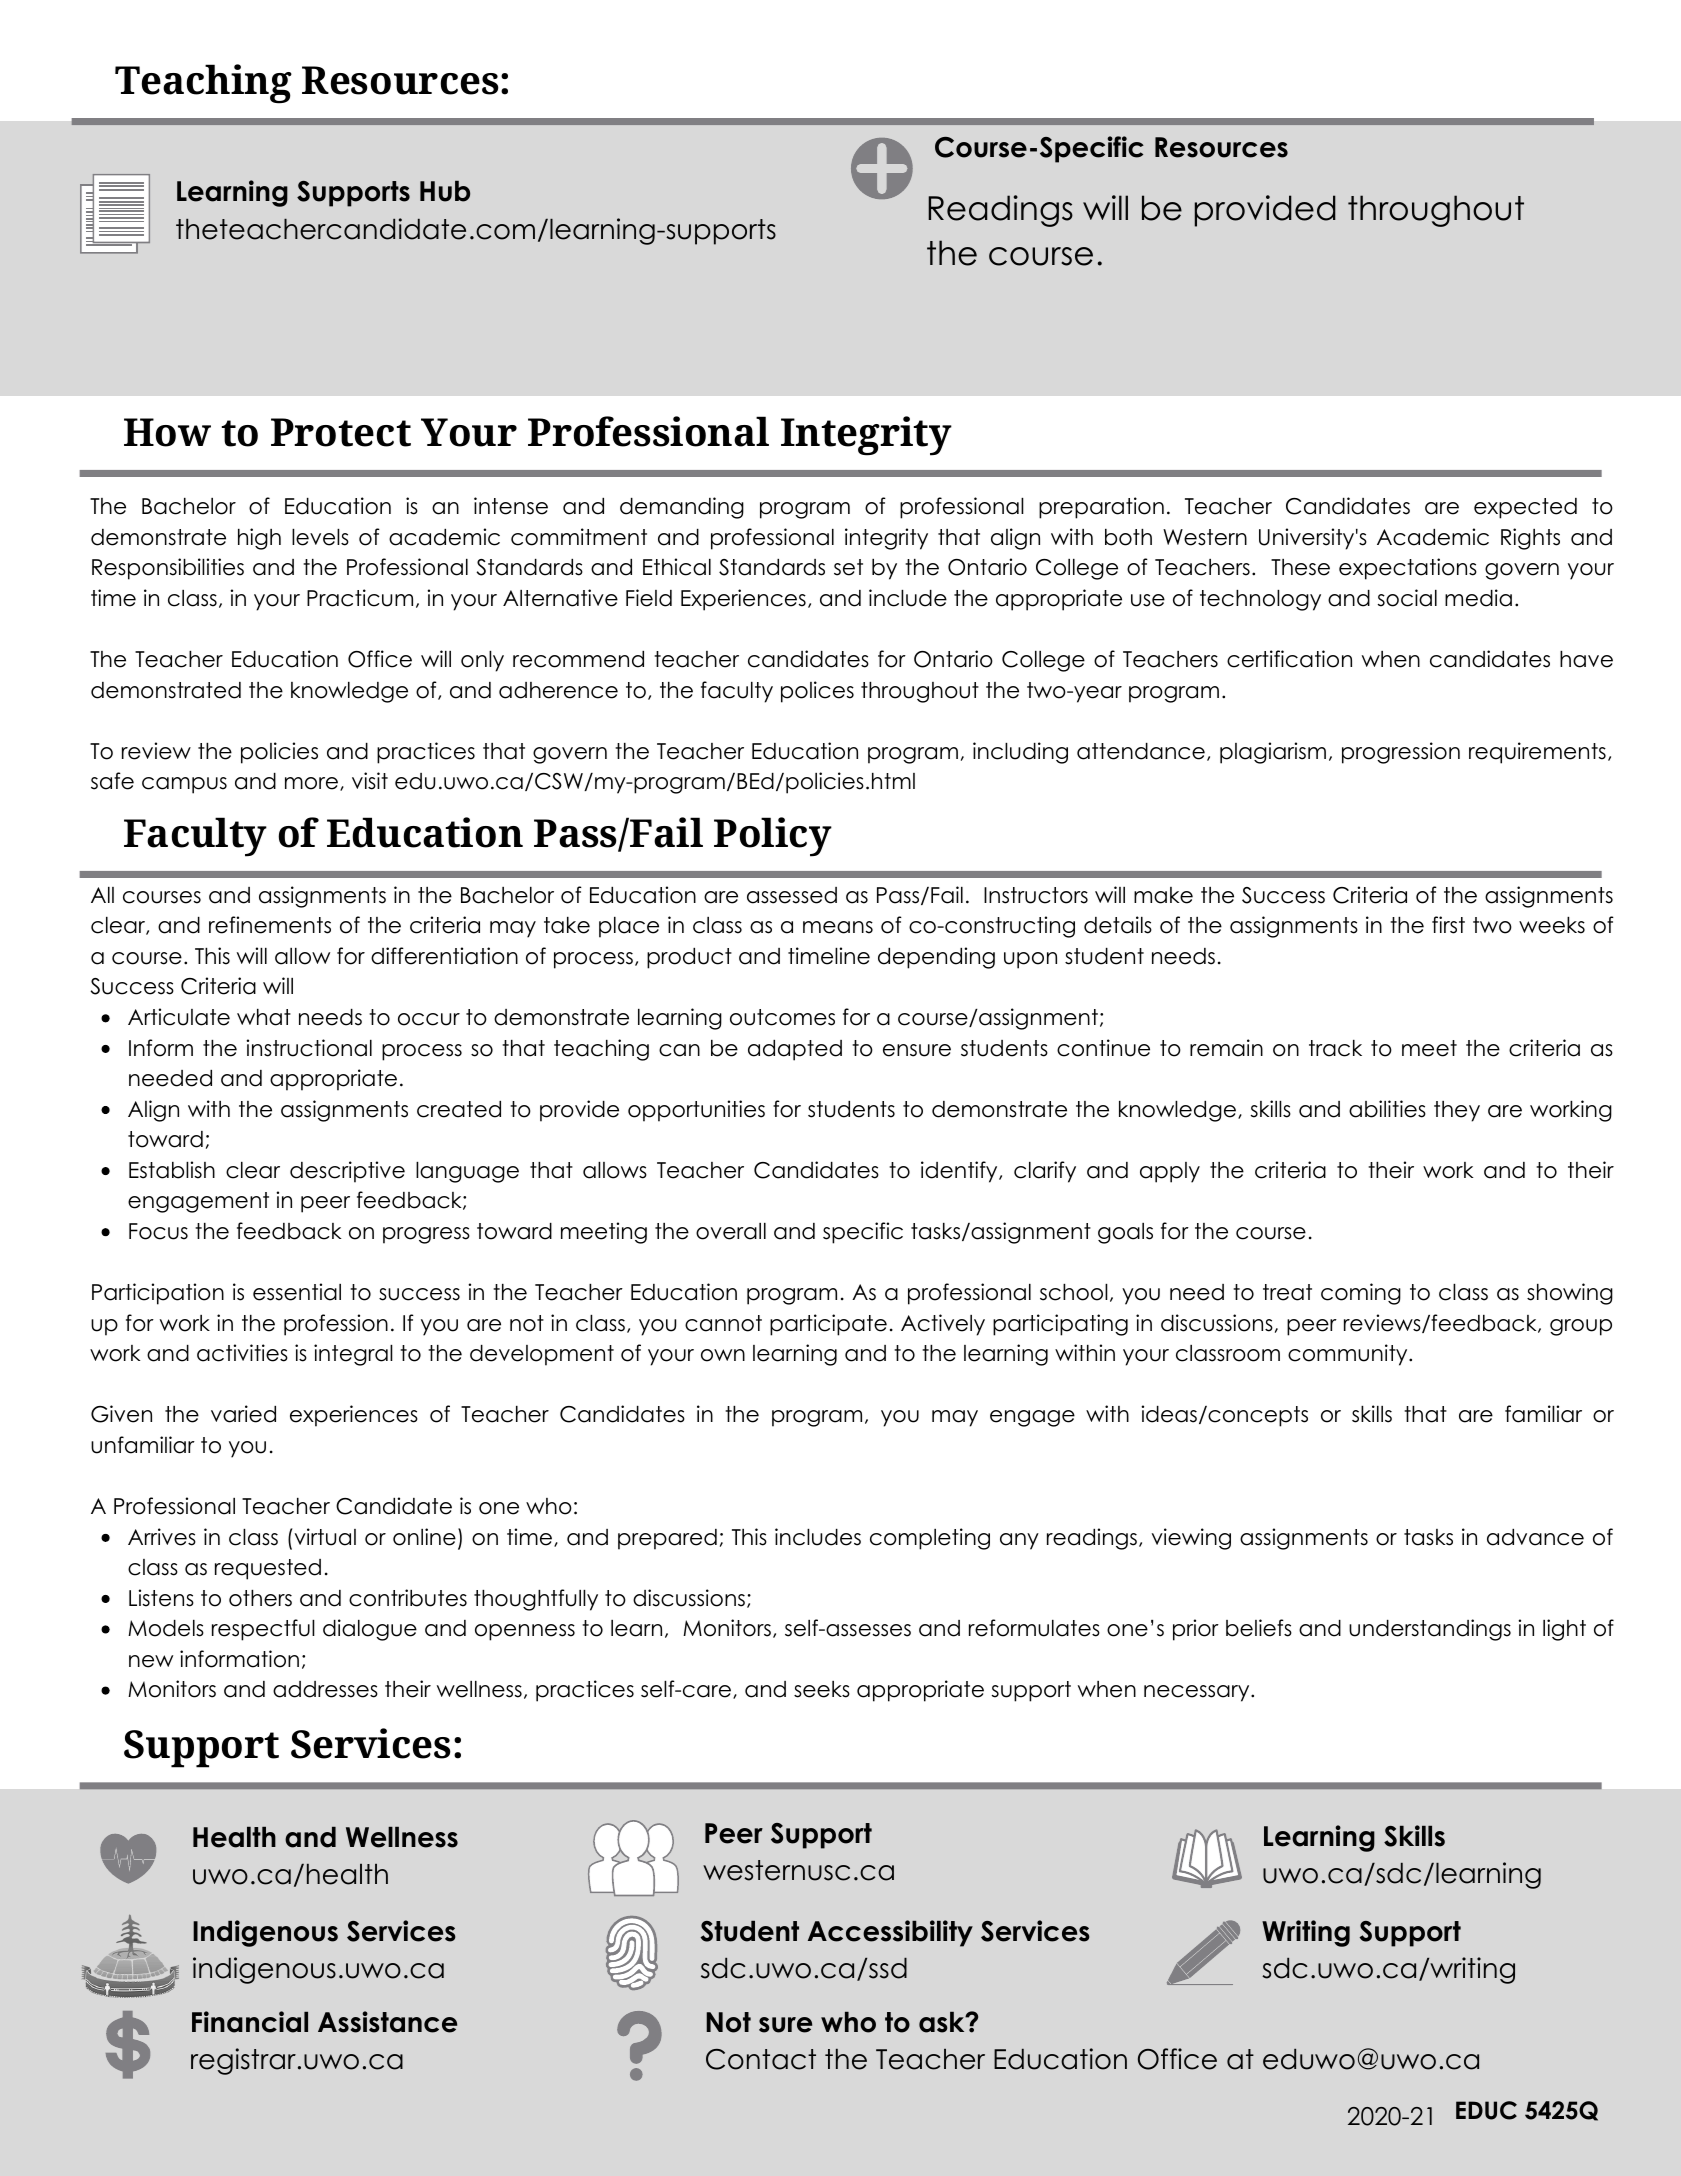 This screenshot has width=1681, height=2176. What do you see at coordinates (930, 1539) in the screenshot?
I see `completing` at bounding box center [930, 1539].
